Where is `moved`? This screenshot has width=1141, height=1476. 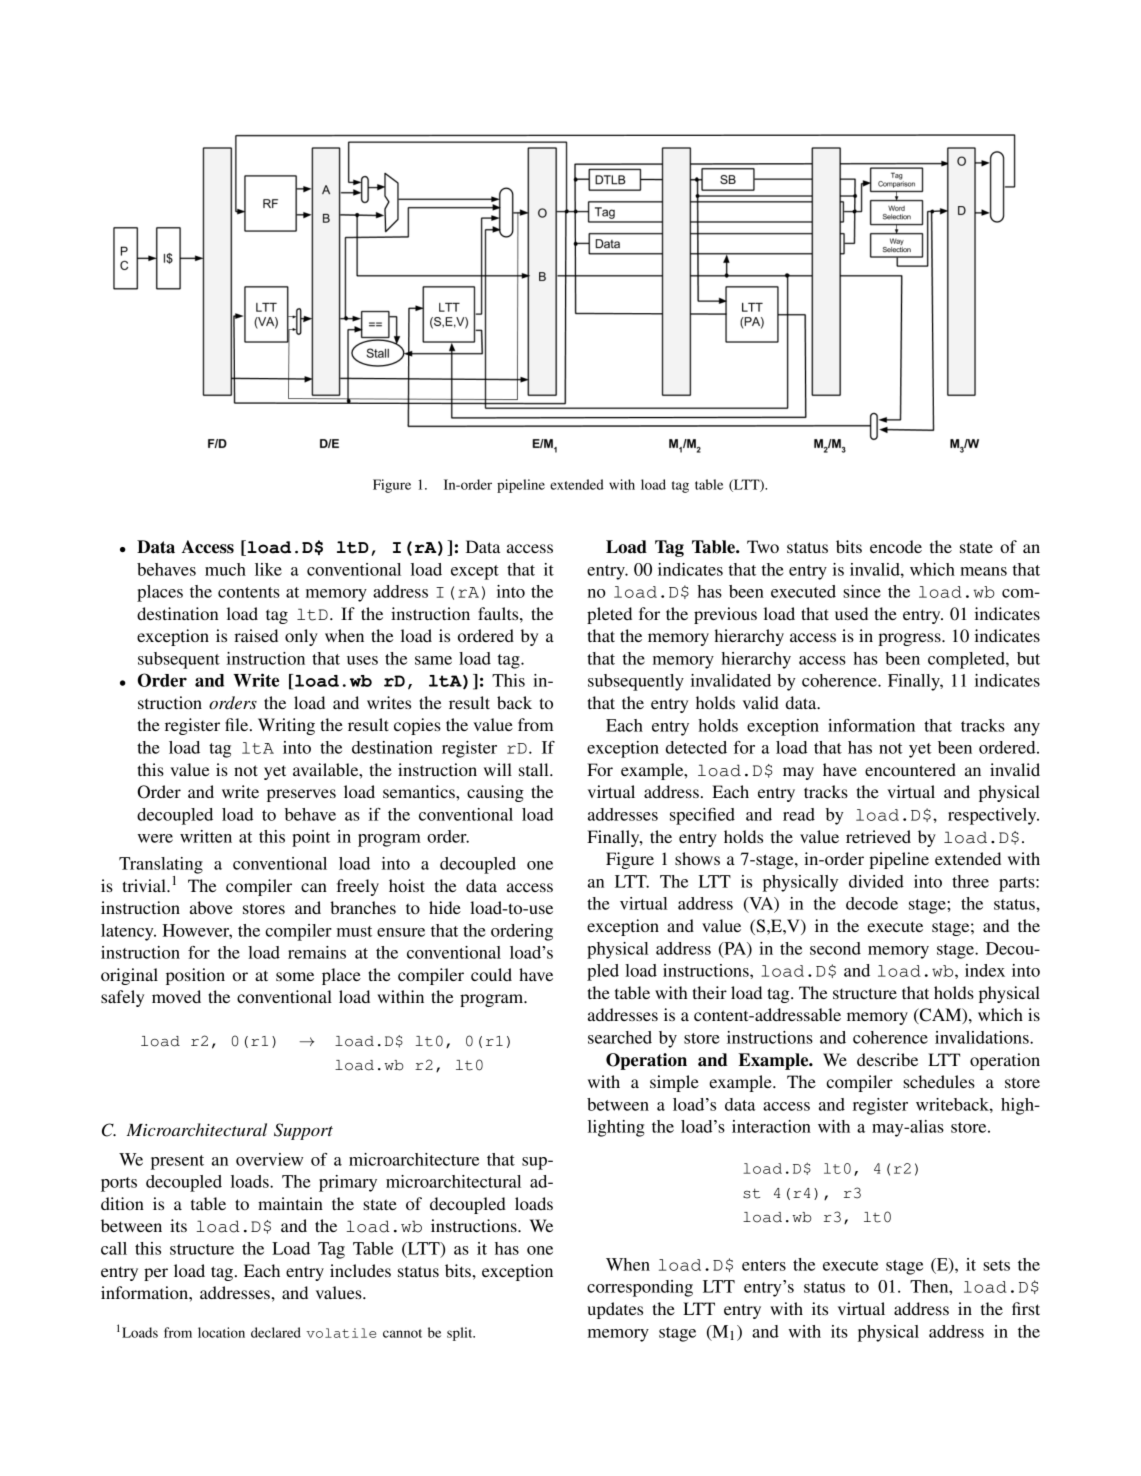 moved is located at coordinates (176, 996).
